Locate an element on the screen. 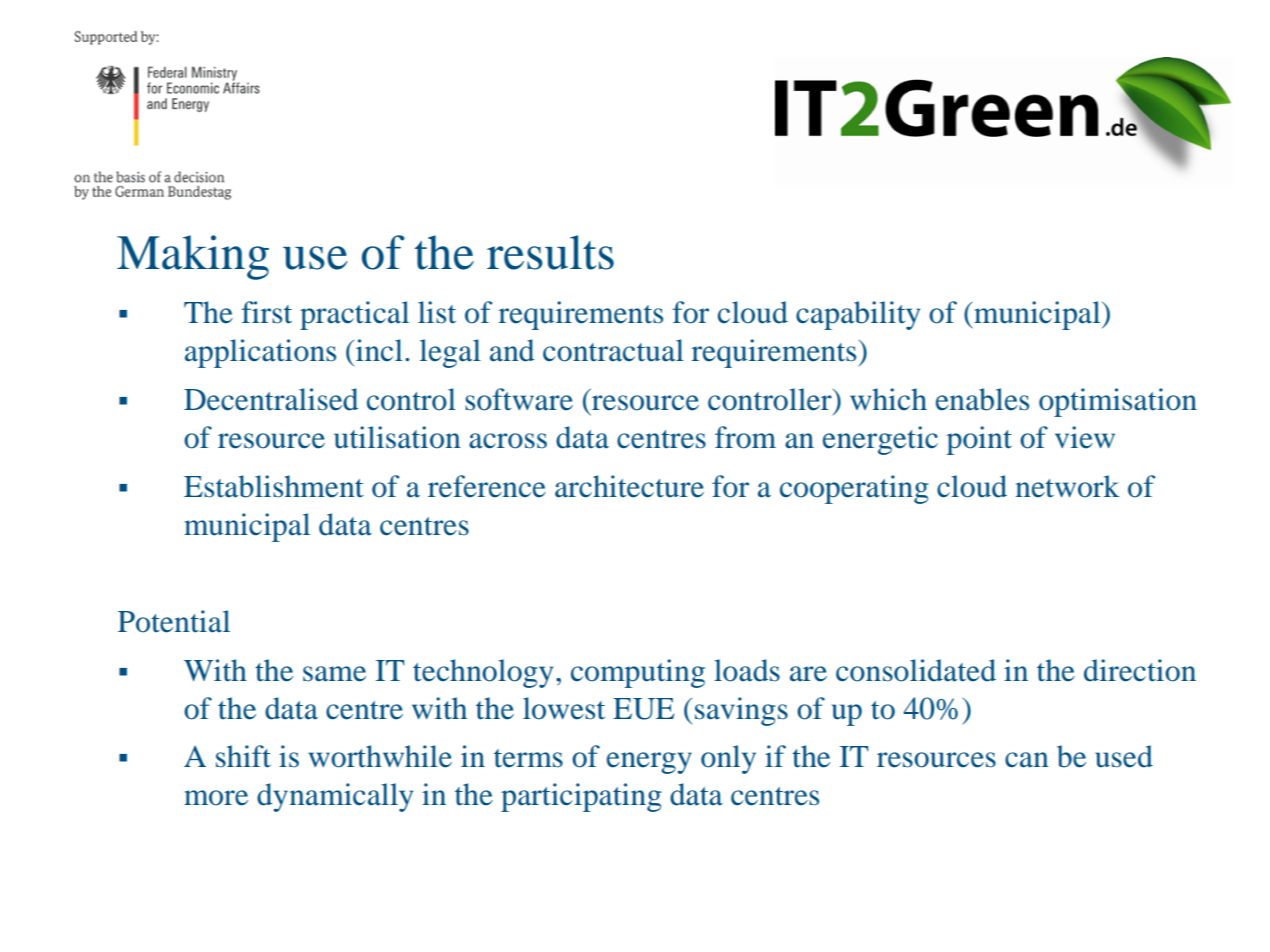 The height and width of the screenshot is (952, 1270). from is located at coordinates (745, 437).
